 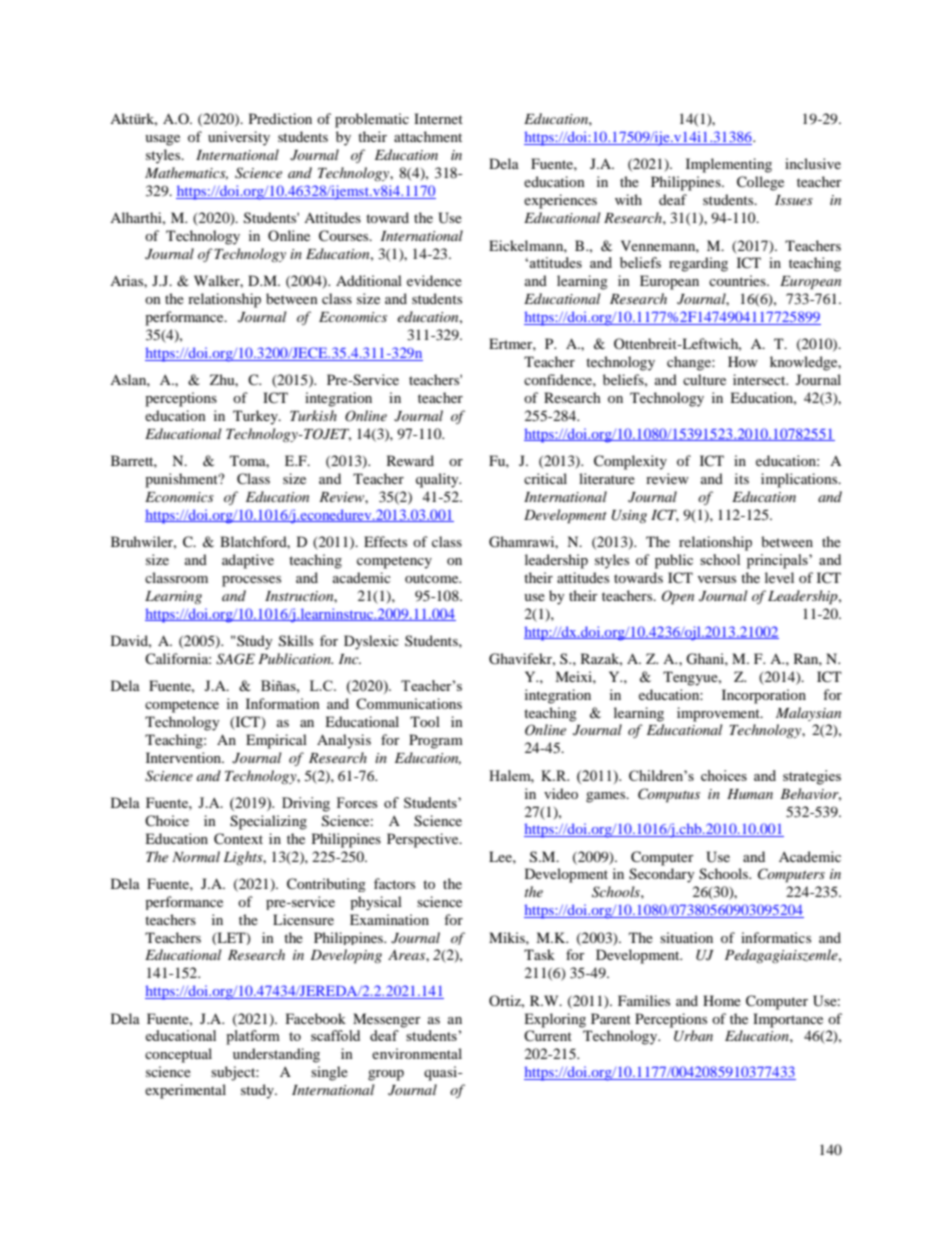 I want to click on outcome, so click(x=433, y=578).
